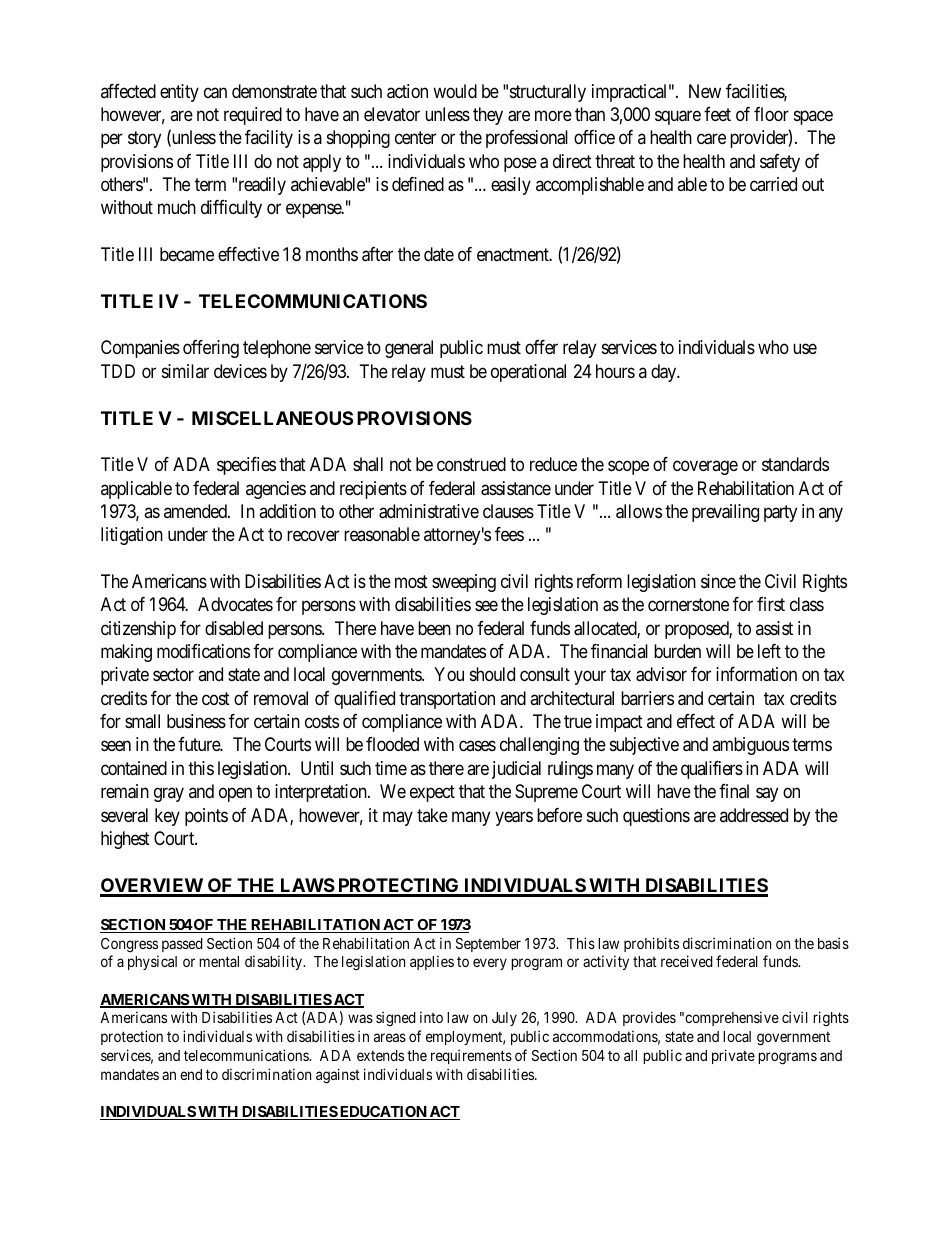  What do you see at coordinates (471, 1056) in the document?
I see `requirements` at bounding box center [471, 1056].
